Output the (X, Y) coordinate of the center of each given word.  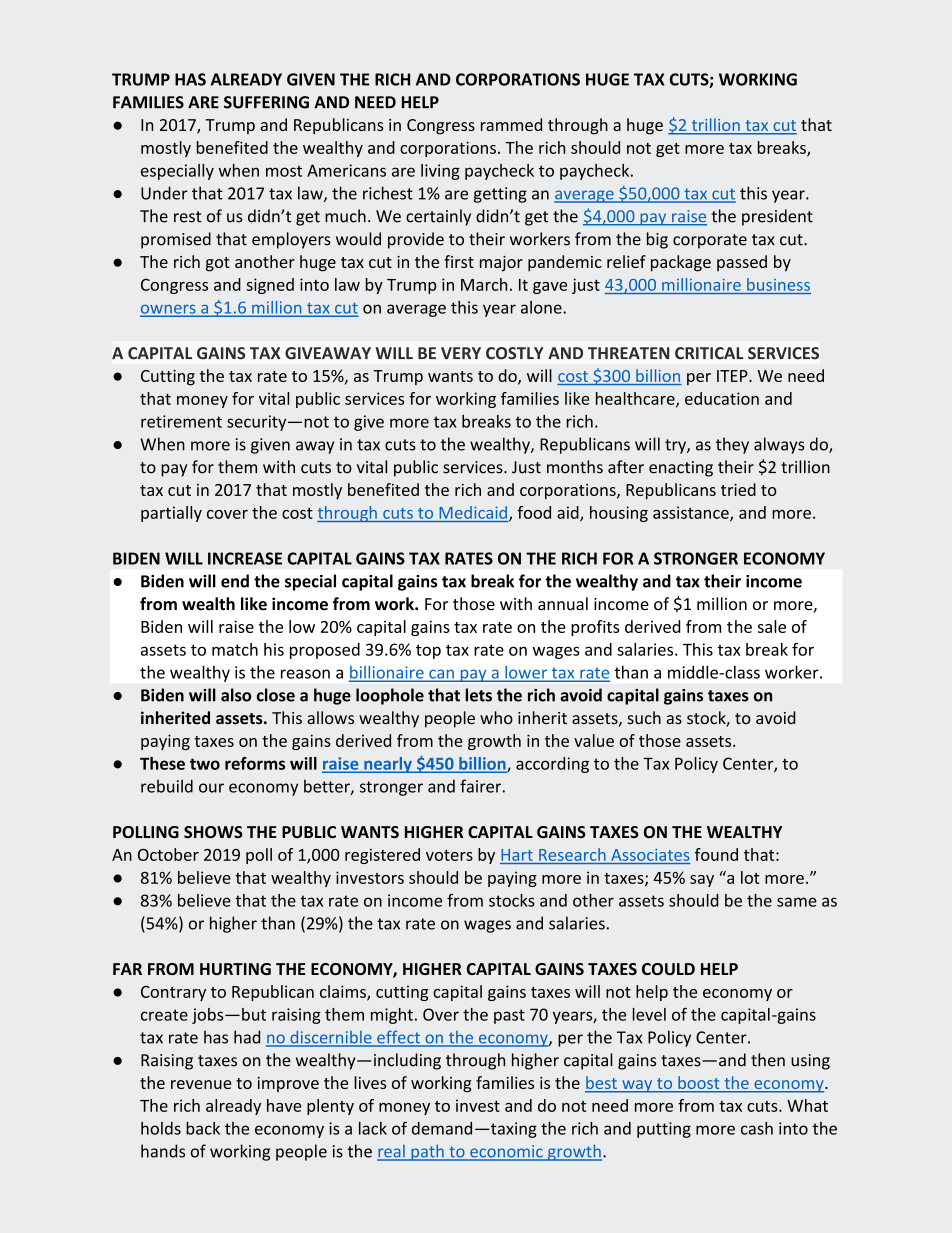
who (496, 717)
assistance (692, 513)
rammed (511, 124)
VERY (461, 353)
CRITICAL (709, 353)
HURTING (235, 969)
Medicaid (473, 512)
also (236, 695)
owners (169, 310)
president (777, 217)
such (644, 717)
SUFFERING (266, 102)
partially (171, 514)
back (203, 1128)
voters (449, 855)
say (702, 881)
